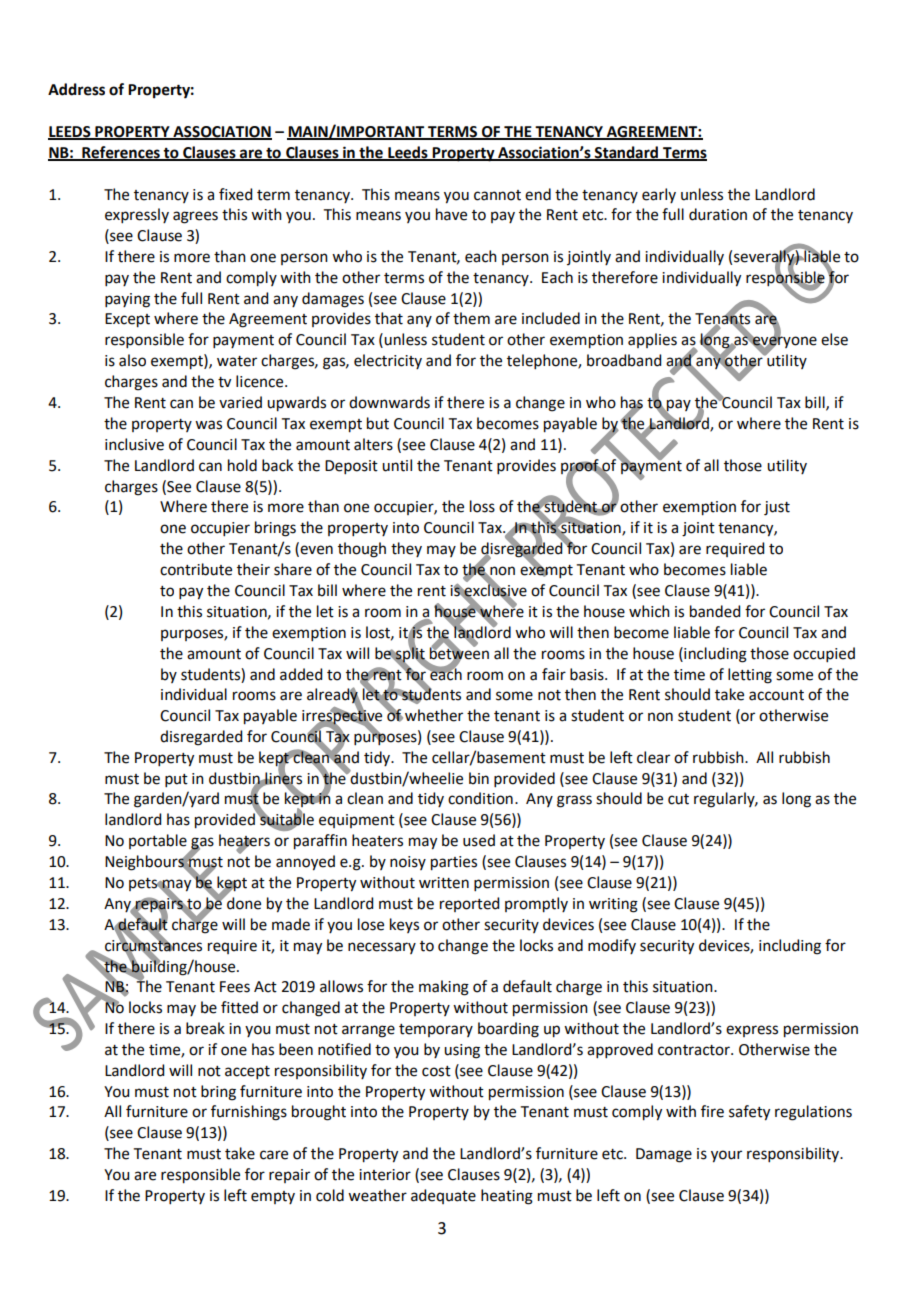  Describe the element at coordinates (274, 1155) in the document. I see `care` at that location.
